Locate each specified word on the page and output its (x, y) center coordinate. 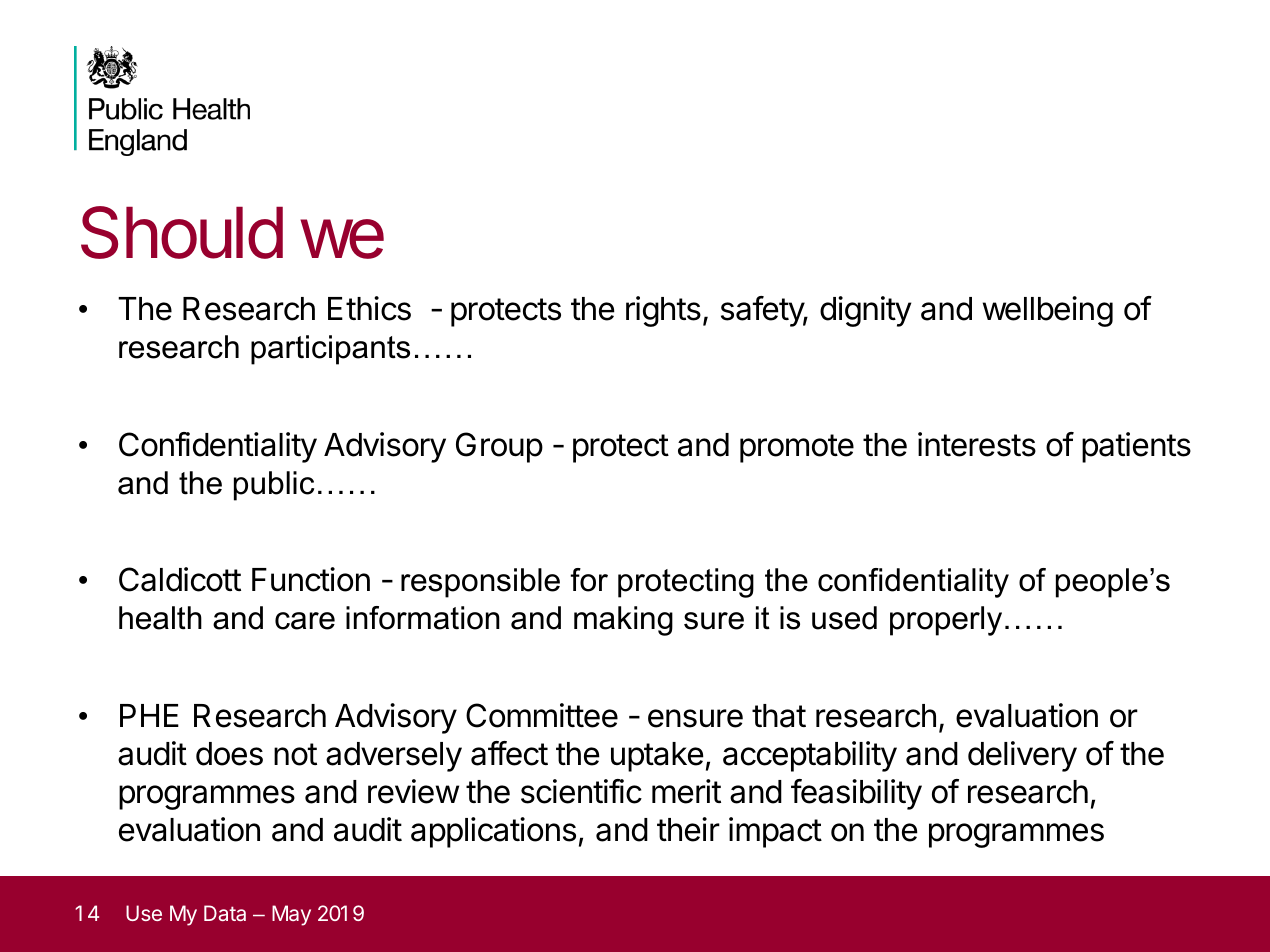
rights (663, 311)
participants (330, 350)
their (688, 829)
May (291, 915)
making (623, 621)
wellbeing (1048, 311)
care (305, 621)
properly (946, 621)
